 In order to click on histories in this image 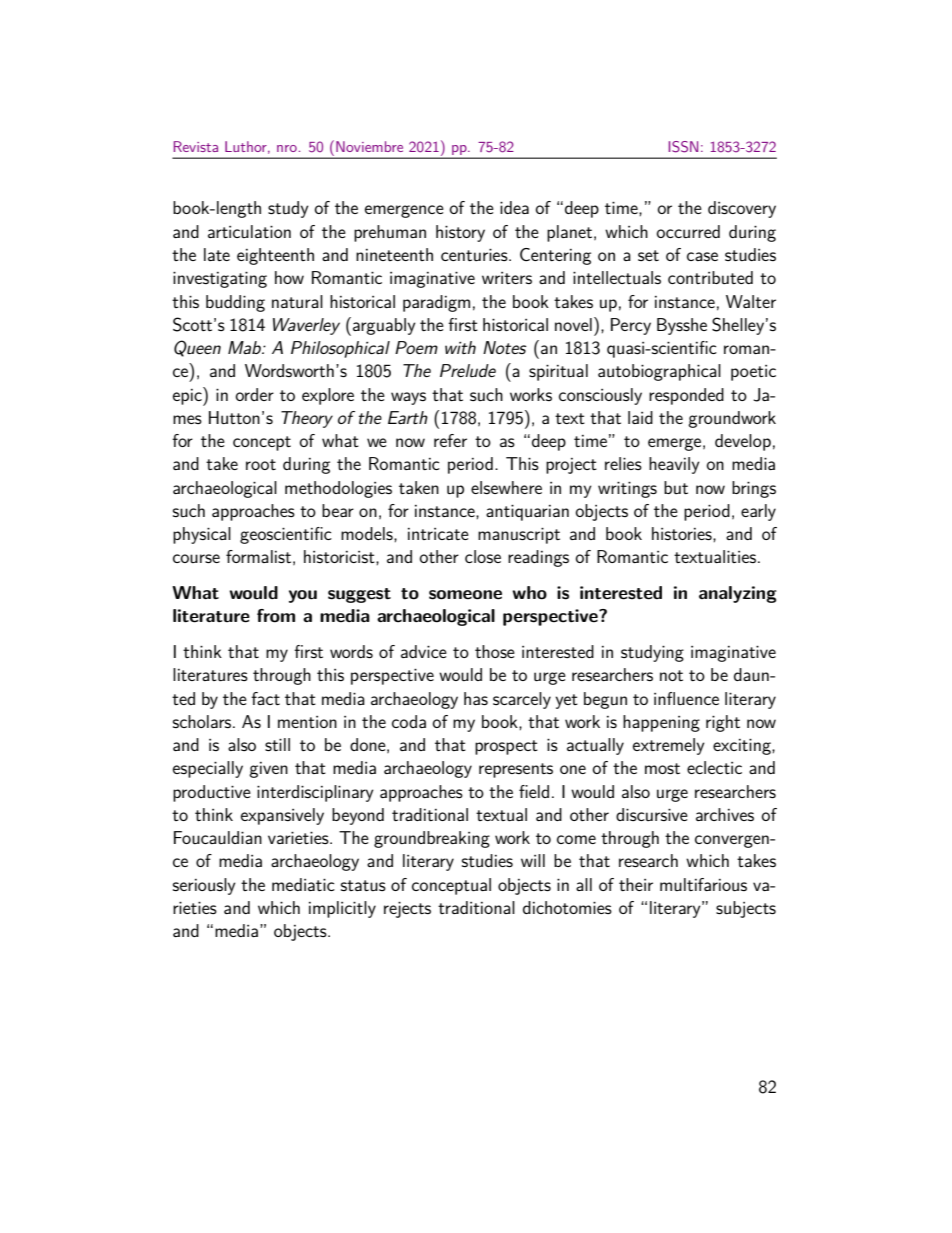, I will do `click(683, 534)`.
